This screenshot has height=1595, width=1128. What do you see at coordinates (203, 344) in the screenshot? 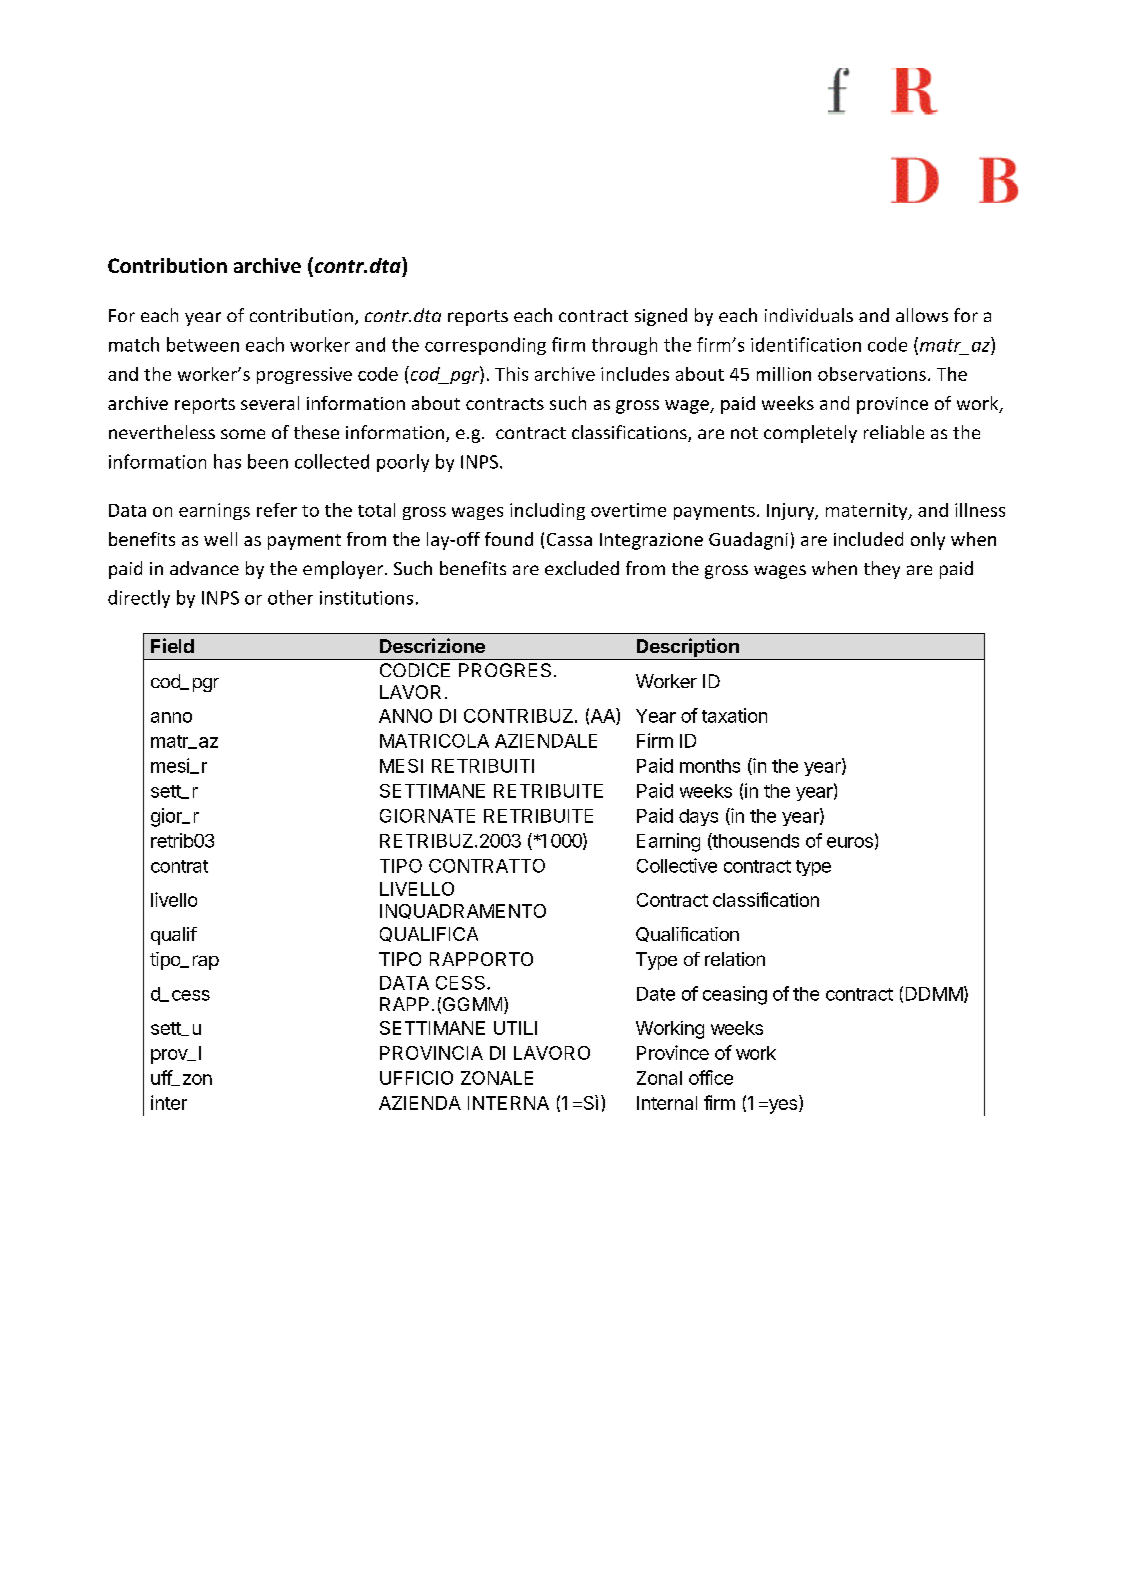
I see `between` at bounding box center [203, 344].
